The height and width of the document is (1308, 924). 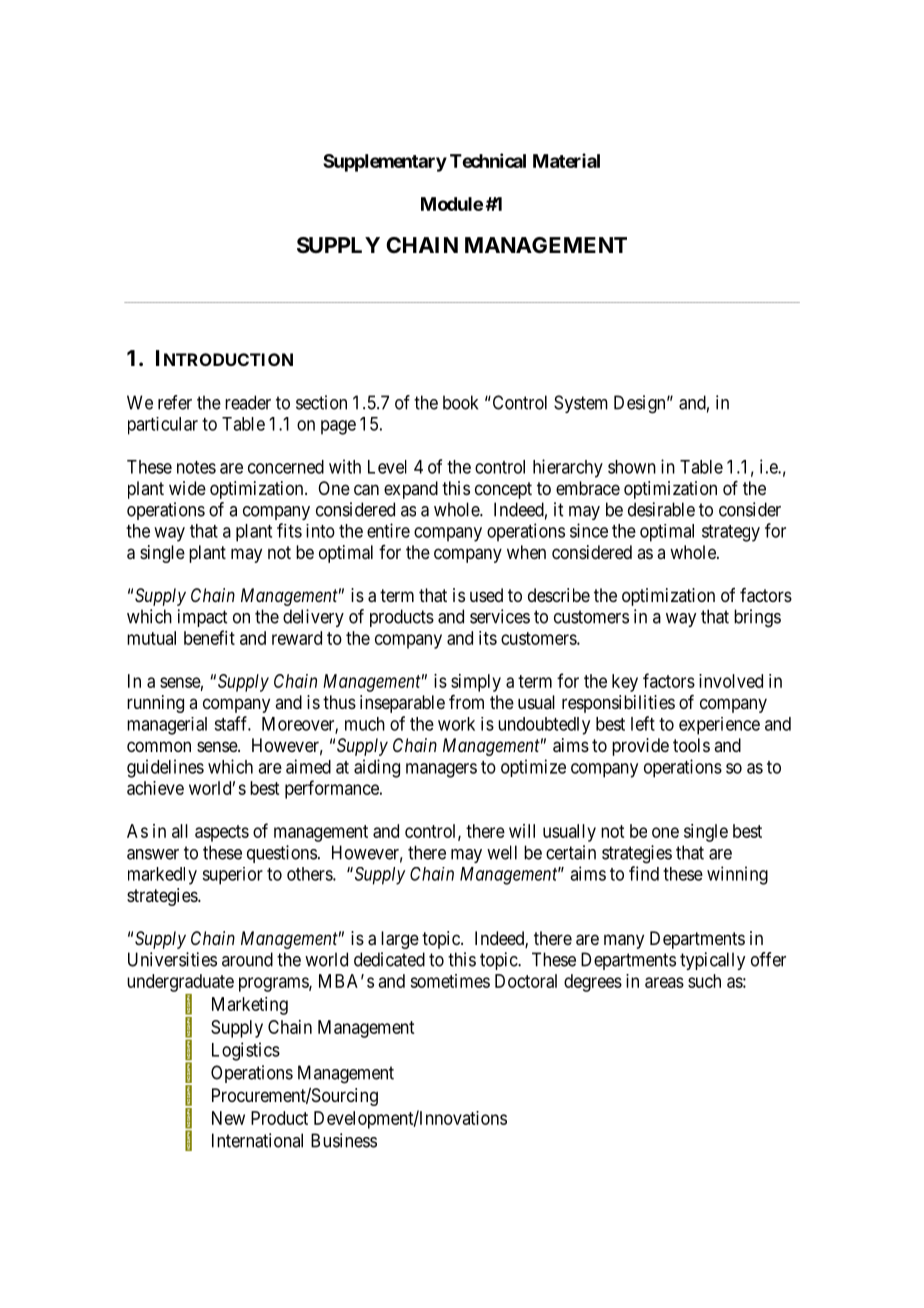 I want to click on Material, so click(x=566, y=160).
